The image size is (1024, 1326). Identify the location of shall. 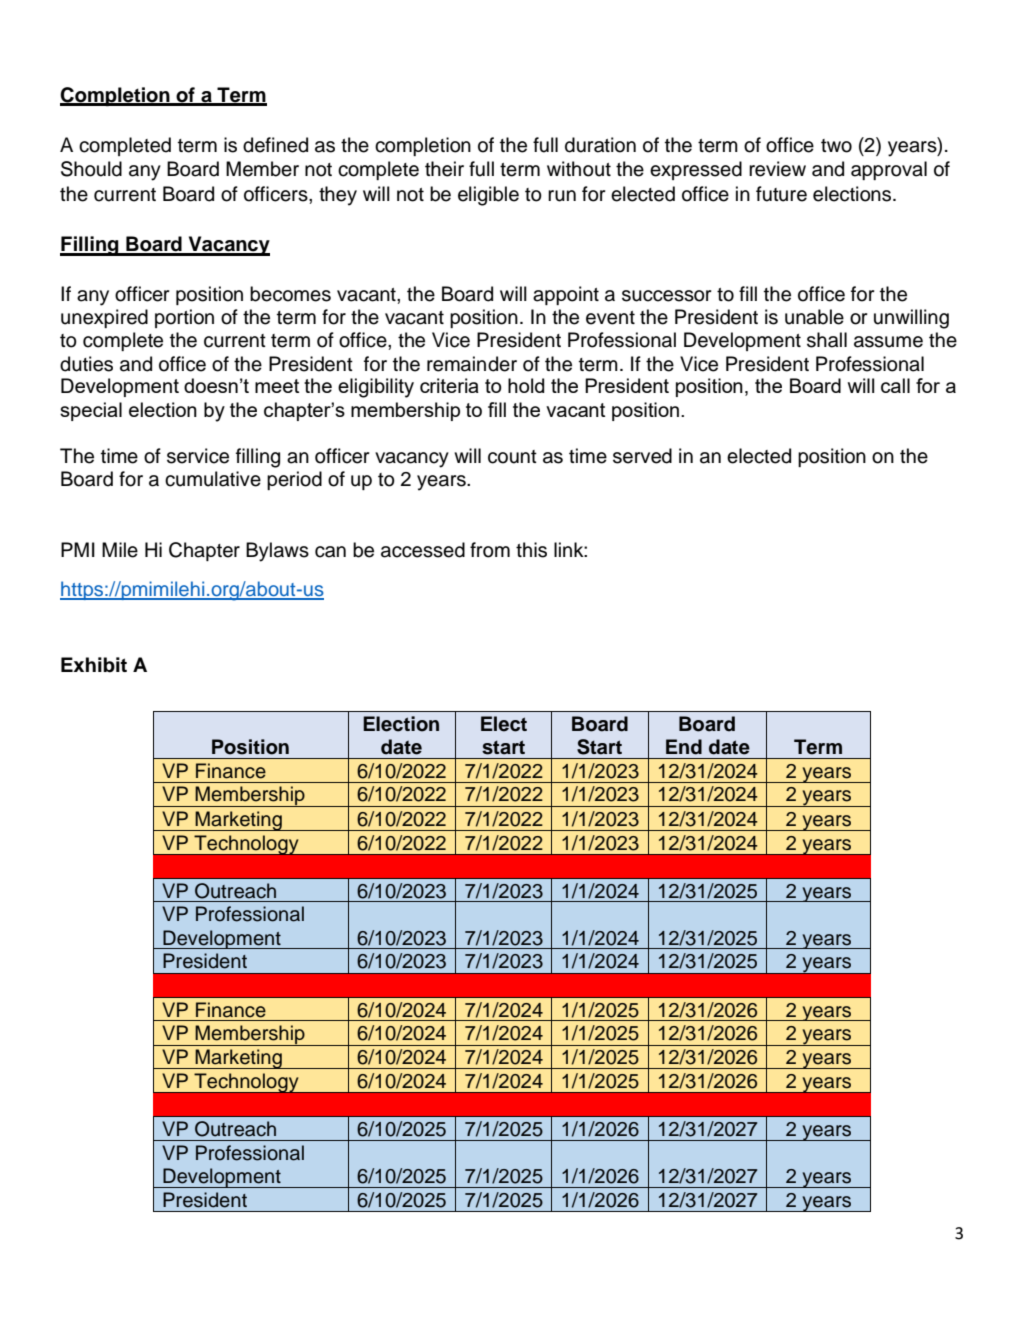
(827, 340).
